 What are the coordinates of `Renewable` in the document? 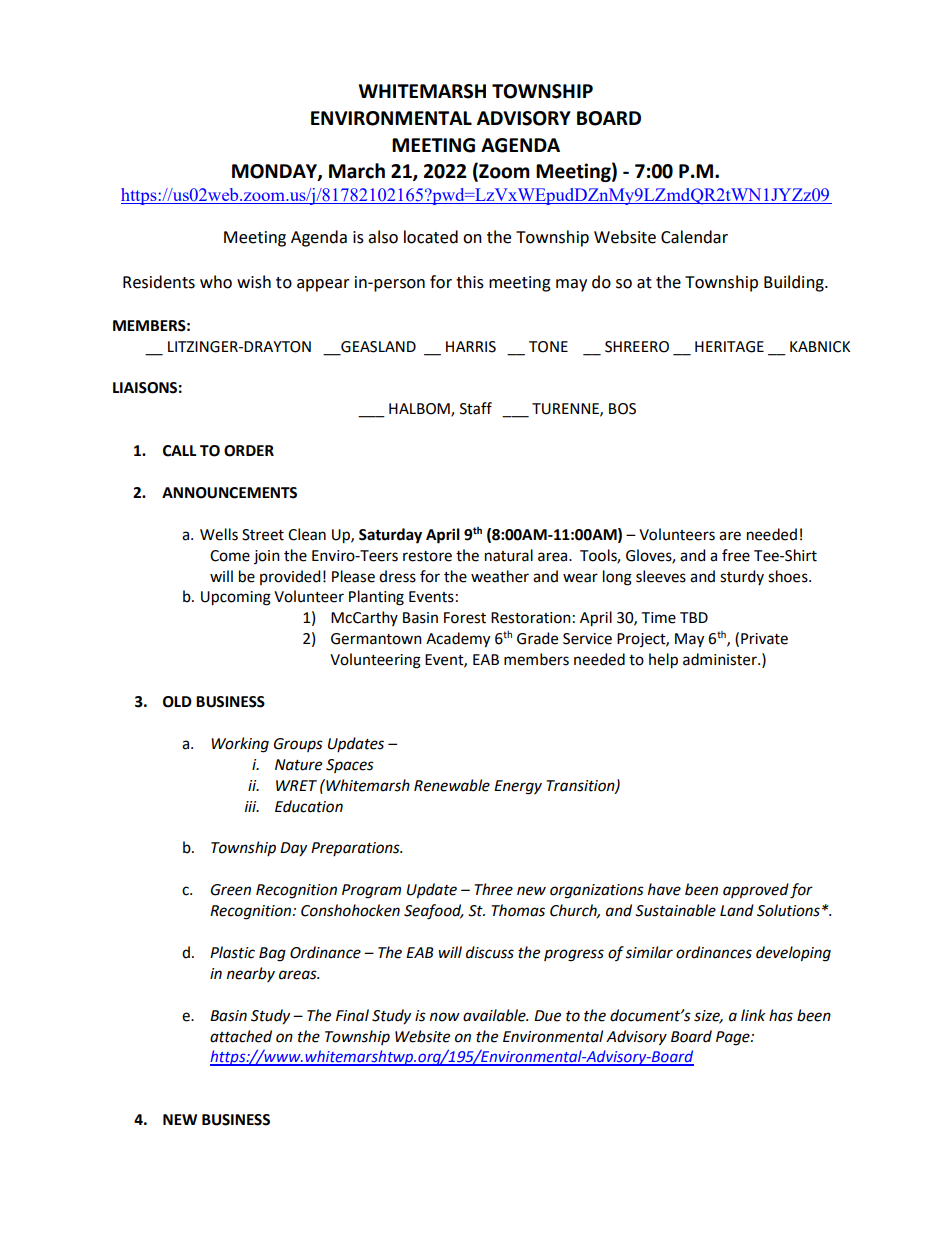 It's located at (452, 785).
